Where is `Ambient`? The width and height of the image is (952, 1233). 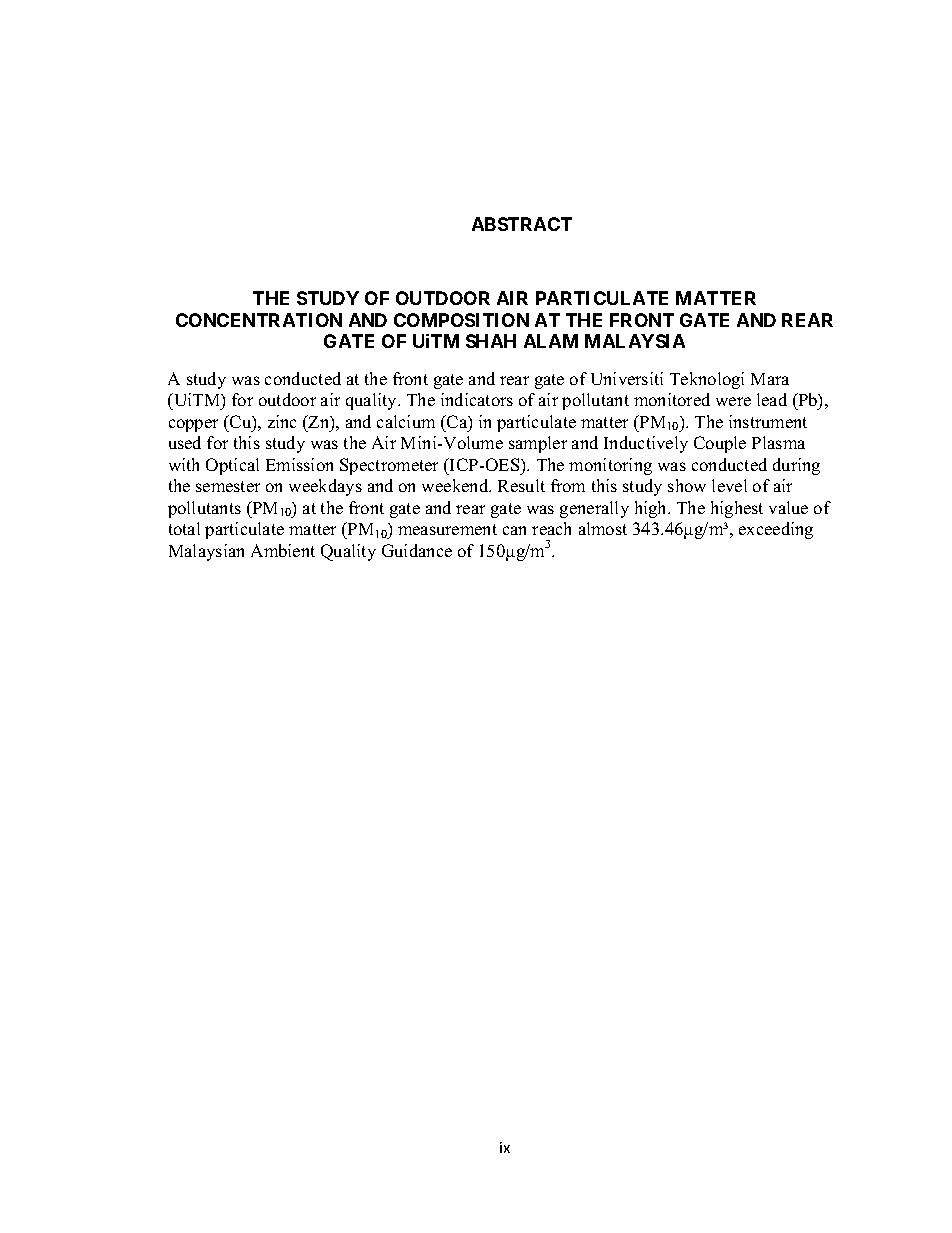 Ambient is located at coordinates (283, 550).
